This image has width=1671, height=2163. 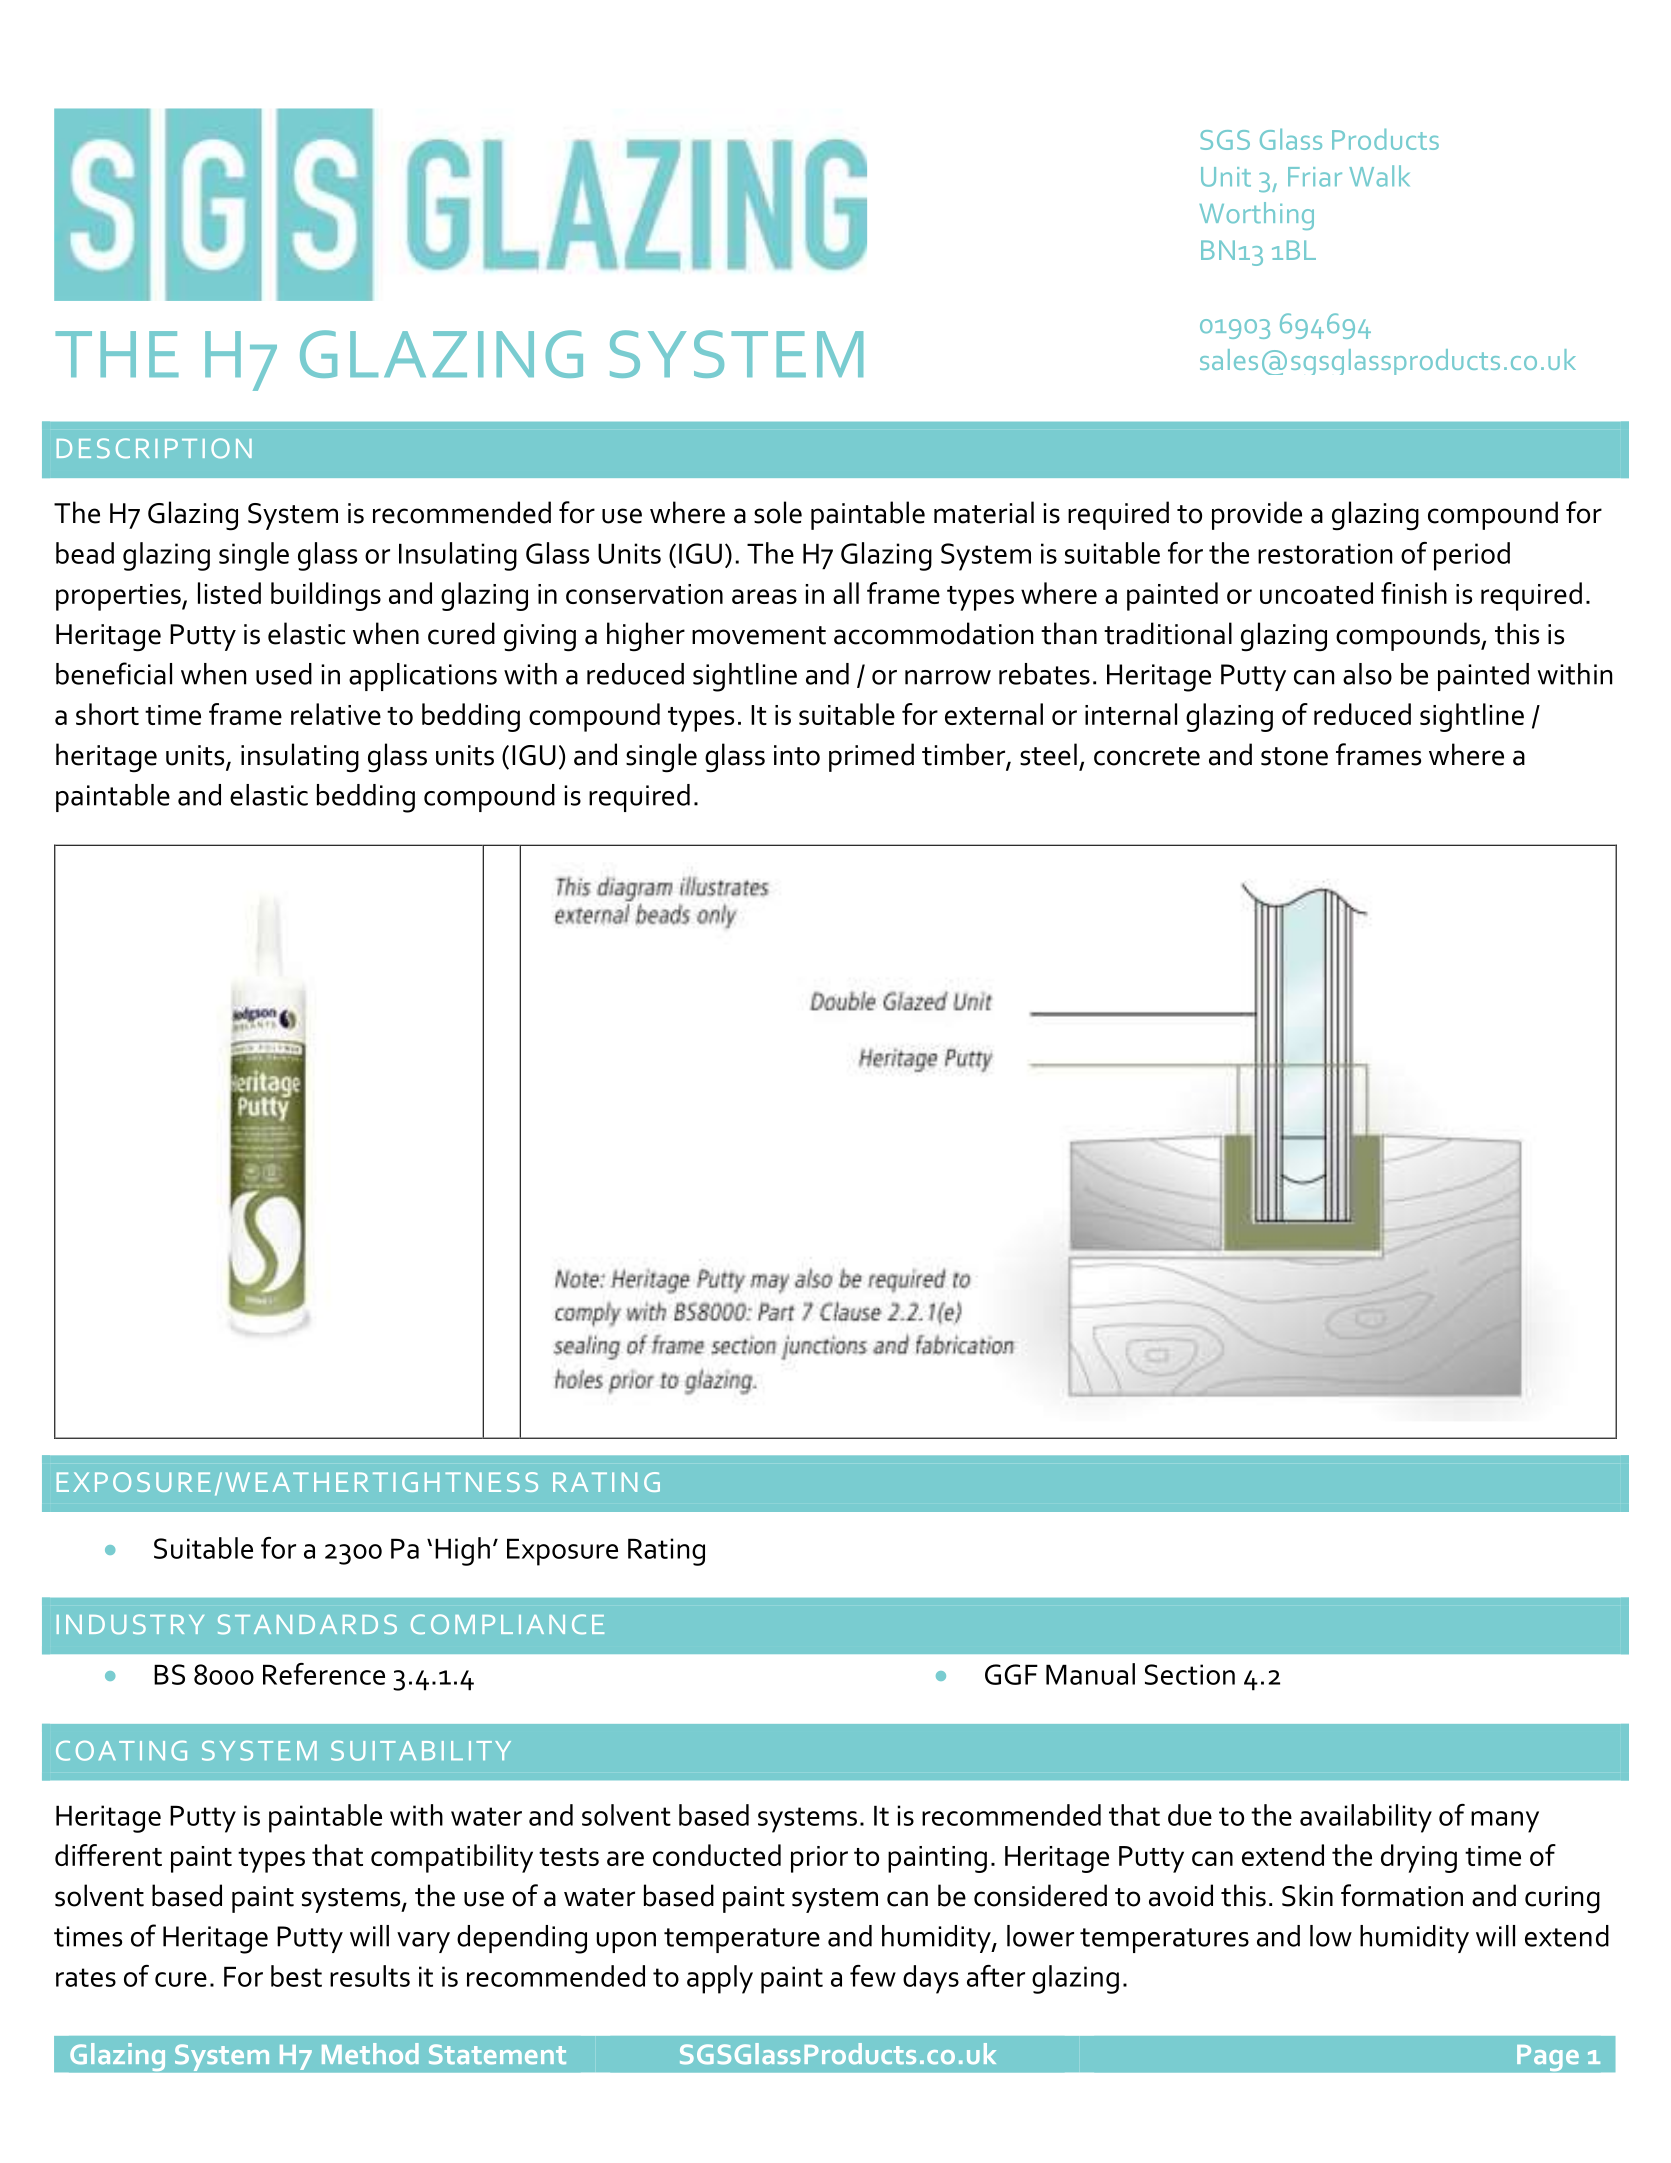 I want to click on DESCRIPTION, so click(x=154, y=448).
